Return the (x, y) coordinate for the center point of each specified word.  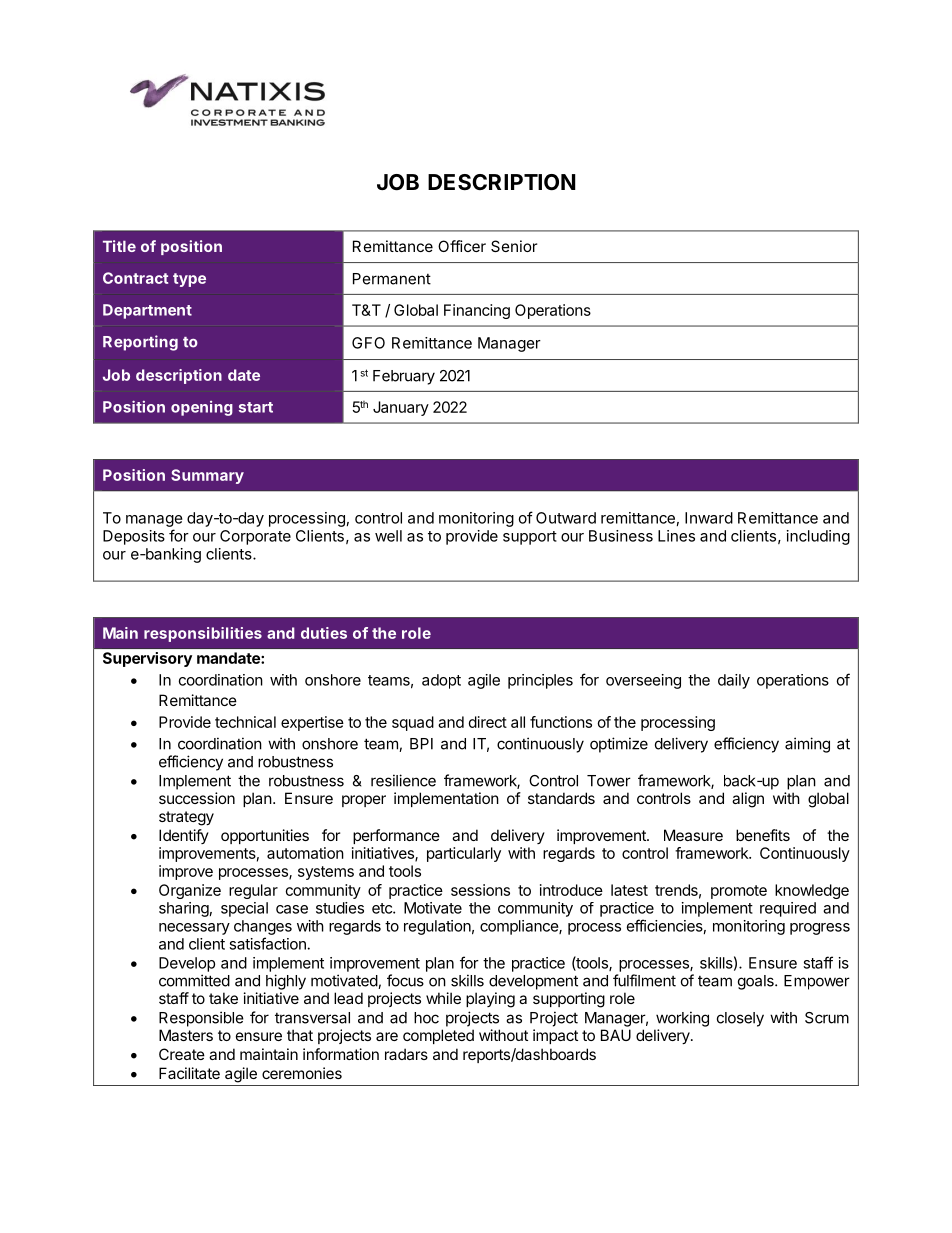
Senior (514, 246)
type (189, 280)
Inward (709, 518)
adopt (441, 681)
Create (182, 1054)
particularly (464, 854)
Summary (207, 476)
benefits (763, 835)
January (401, 408)
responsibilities (203, 634)
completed (438, 1036)
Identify (184, 836)
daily (734, 681)
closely (740, 1019)
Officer (462, 246)
